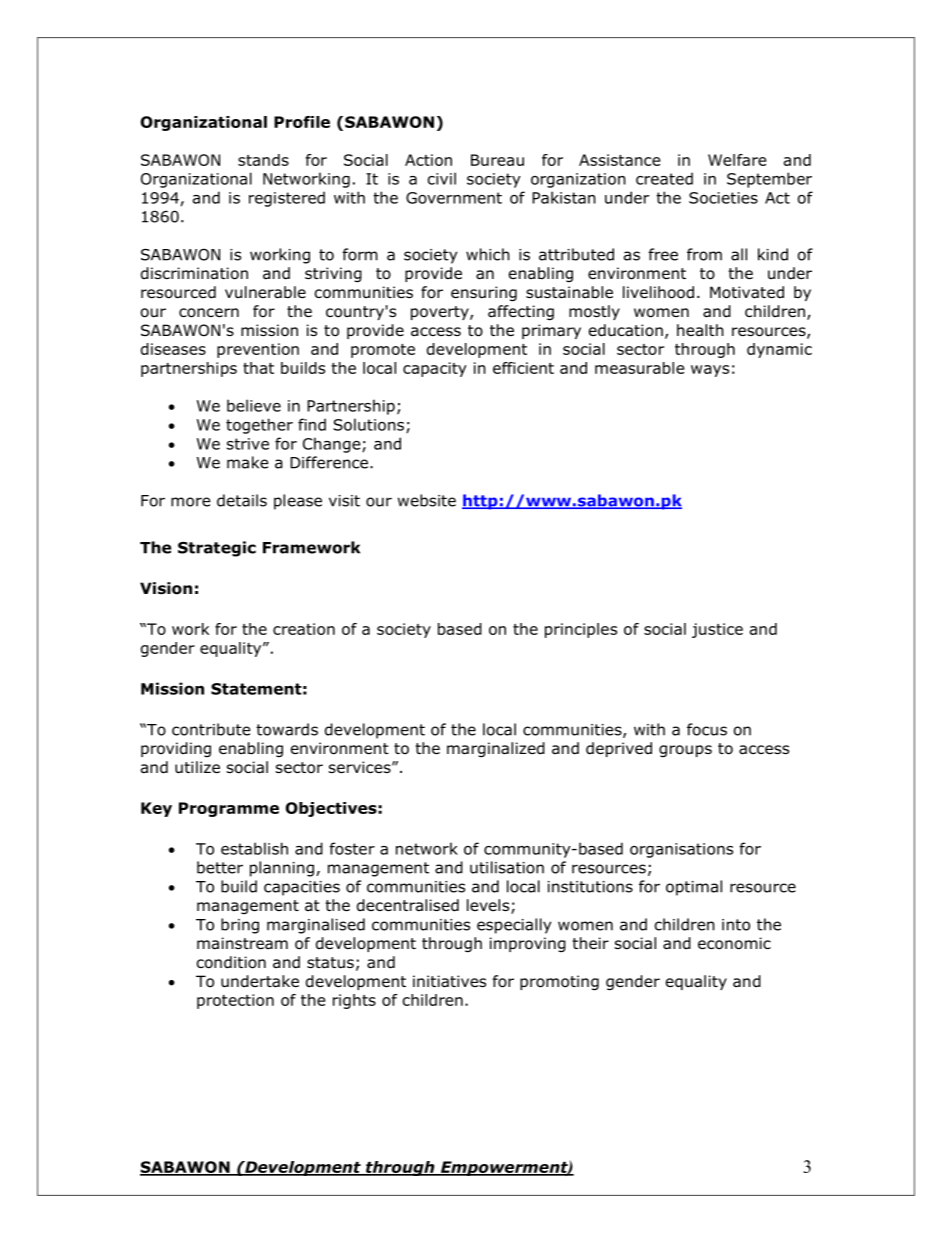 Image resolution: width=952 pixels, height=1233 pixels. I want to click on Welfare, so click(737, 160).
